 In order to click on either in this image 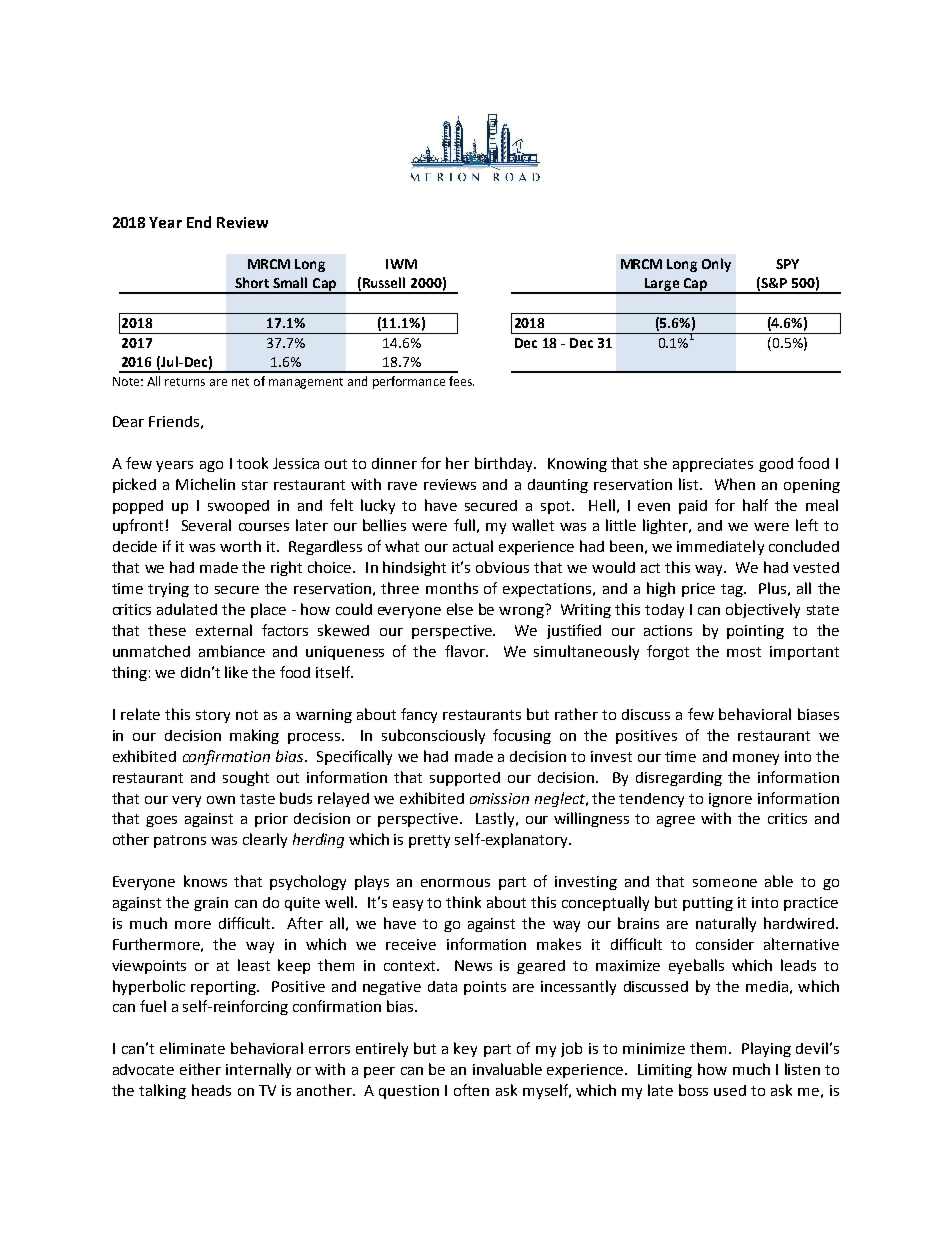, I will do `click(200, 1069)`.
